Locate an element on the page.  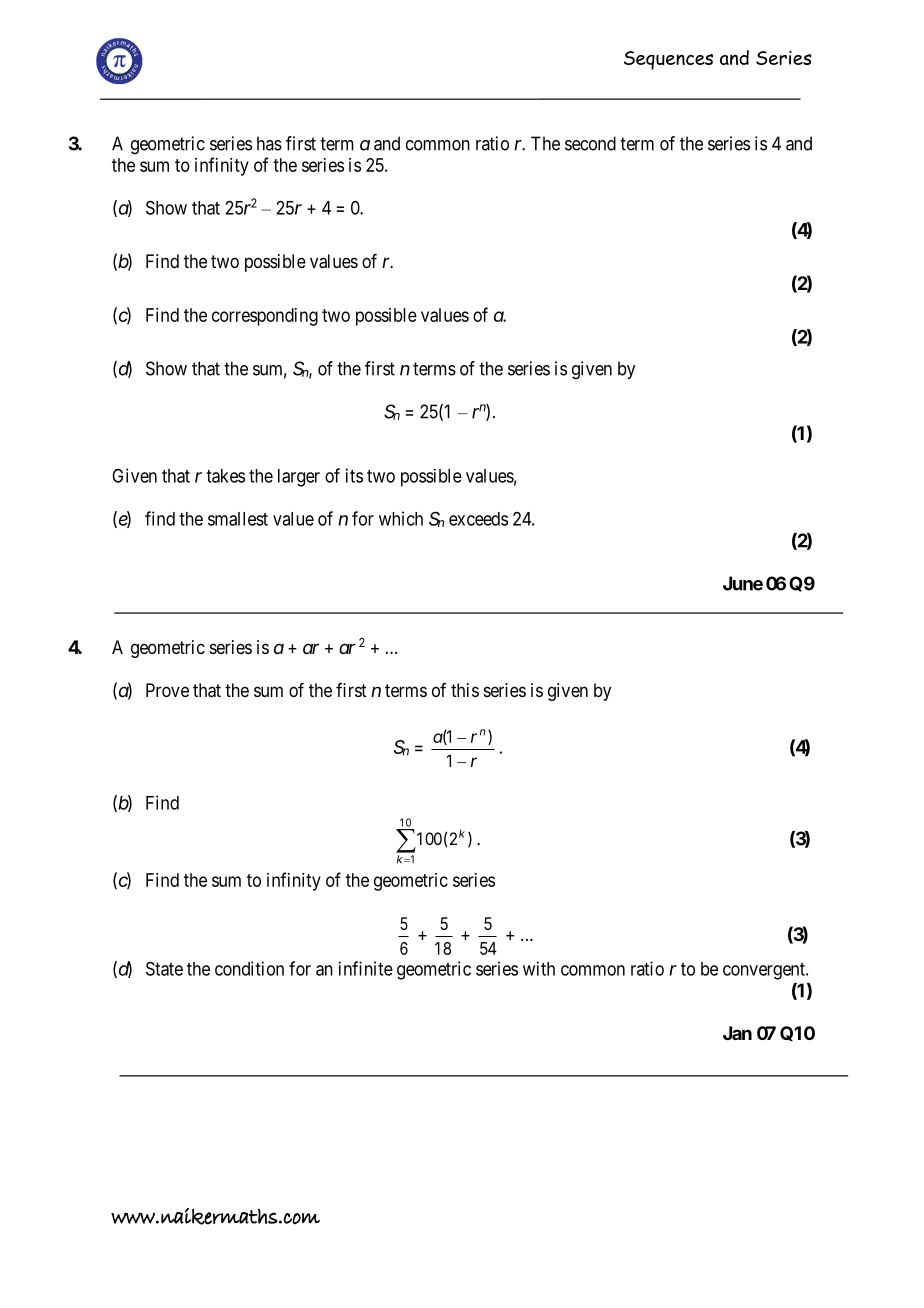
this is located at coordinates (465, 690).
